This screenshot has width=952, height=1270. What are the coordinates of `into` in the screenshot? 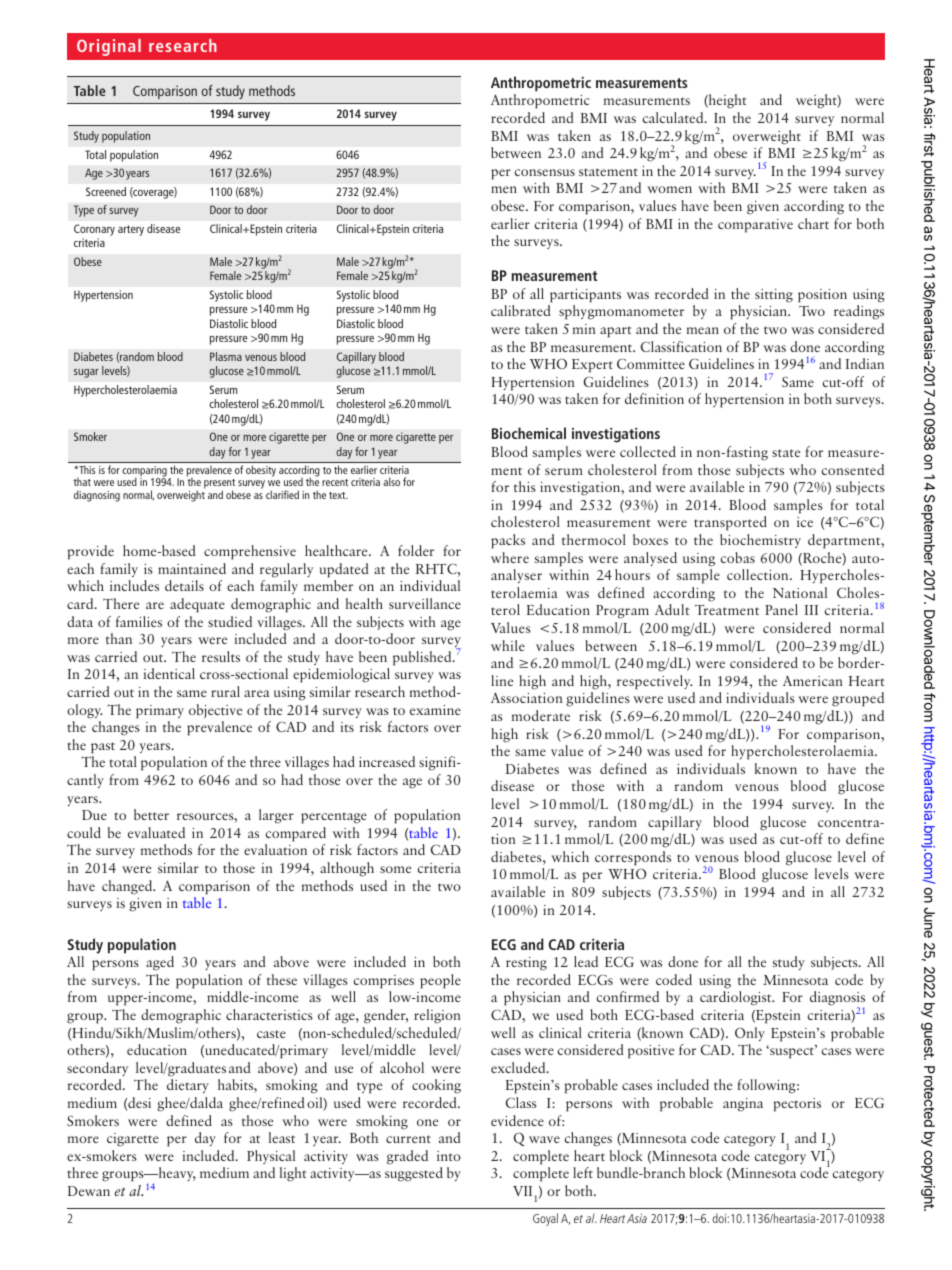 It's located at (449, 1156).
